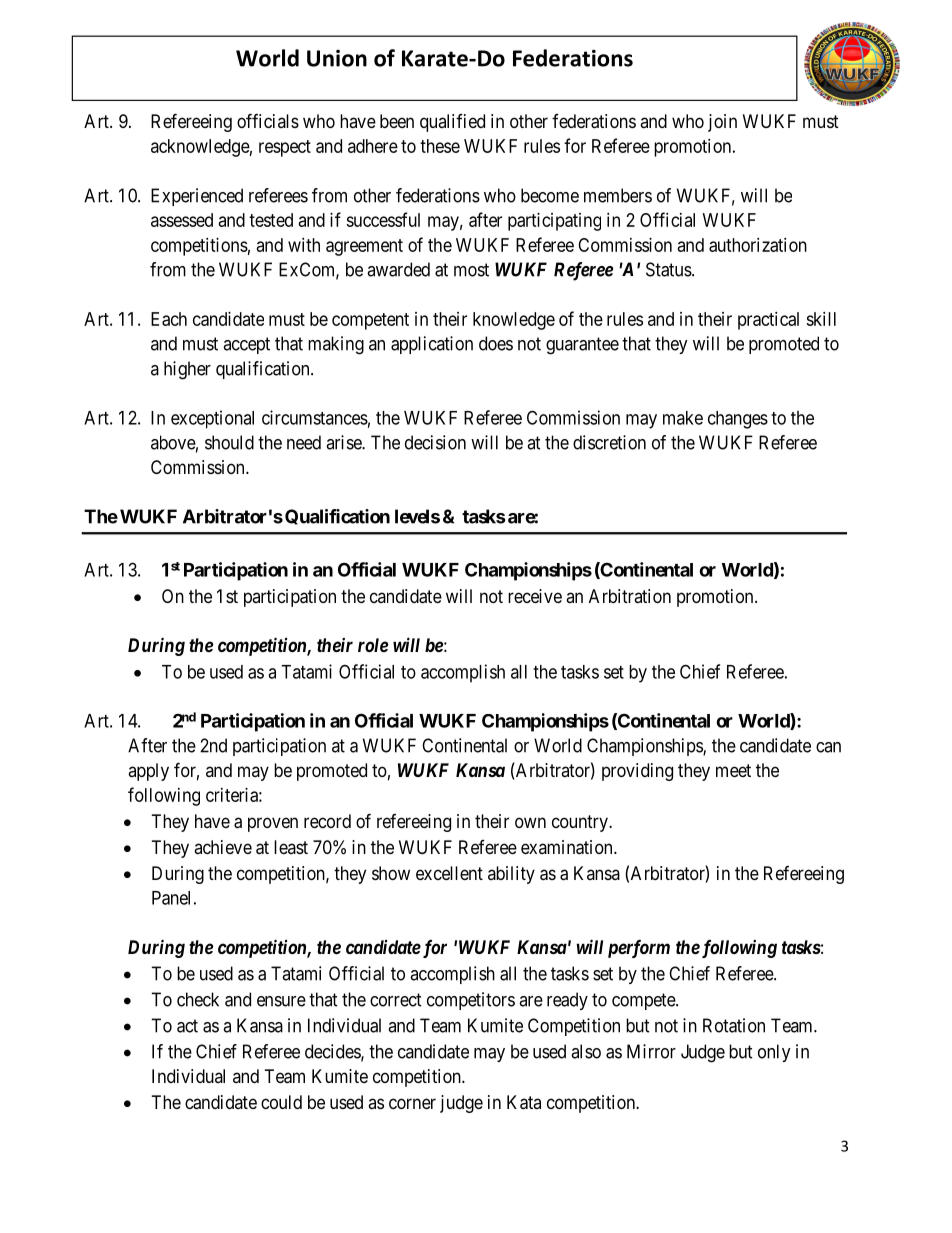 This image has width=952, height=1233. I want to click on Kata, so click(524, 1102).
